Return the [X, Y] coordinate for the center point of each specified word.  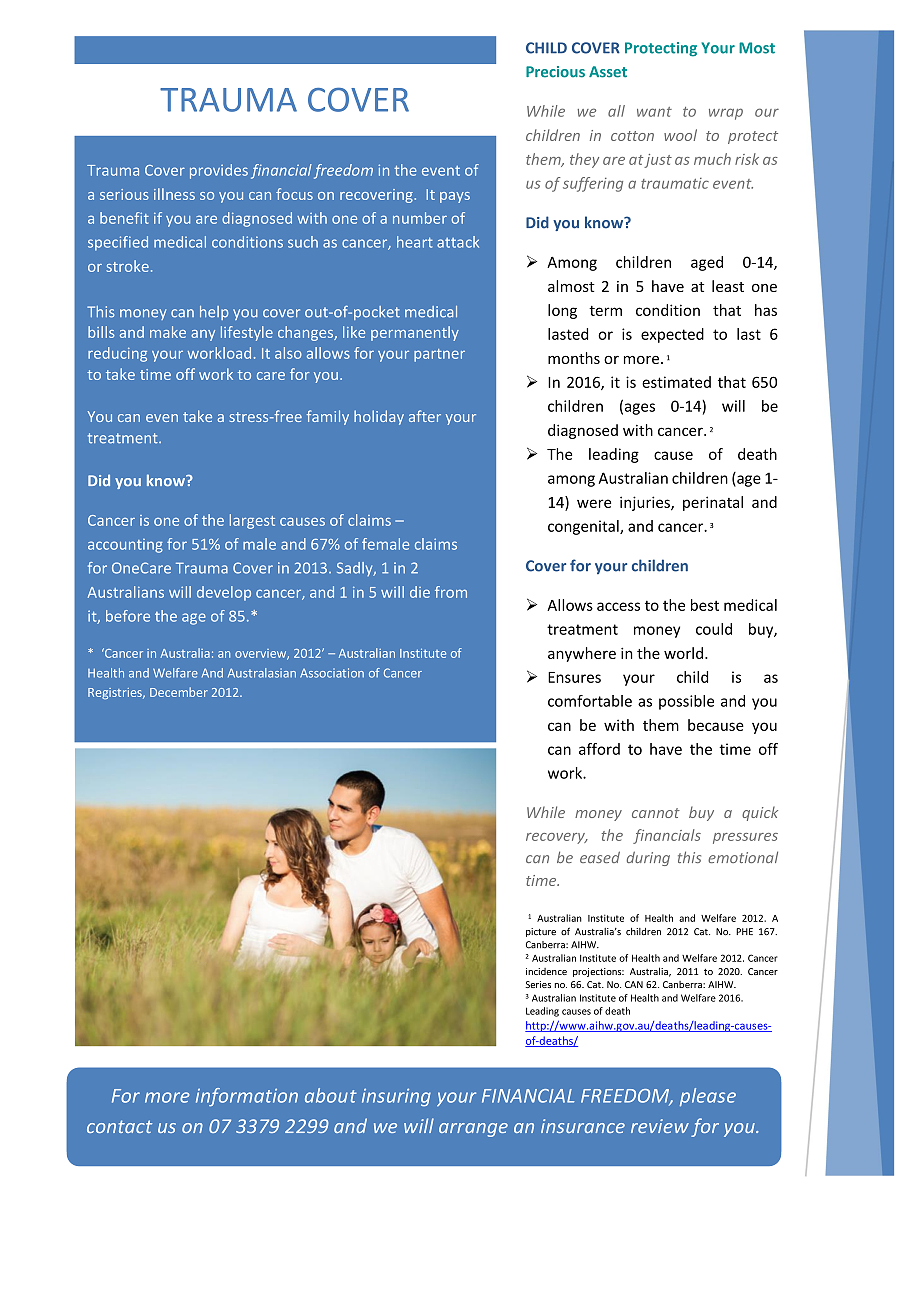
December [179, 692]
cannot [656, 813]
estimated [676, 382]
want [654, 112]
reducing [117, 354]
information [247, 1097]
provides [219, 171]
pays [455, 197]
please [708, 1097]
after [425, 416]
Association [332, 673]
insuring [396, 1097]
